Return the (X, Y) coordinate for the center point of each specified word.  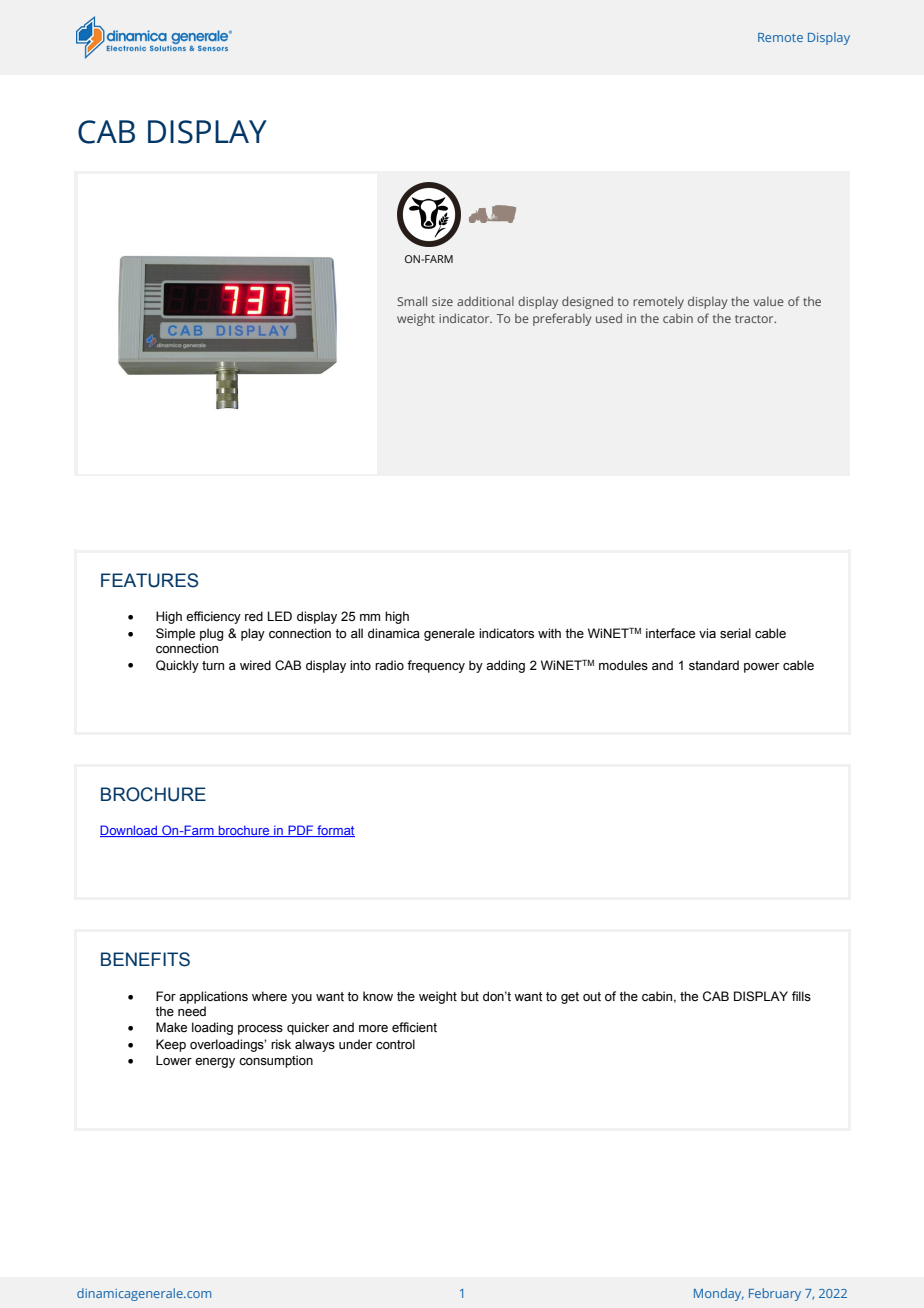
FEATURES (149, 580)
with (549, 633)
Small (412, 301)
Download (130, 831)
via (707, 633)
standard (714, 665)
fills (801, 996)
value (768, 301)
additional (485, 301)
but (470, 996)
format (335, 831)
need (192, 1011)
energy (215, 1063)
